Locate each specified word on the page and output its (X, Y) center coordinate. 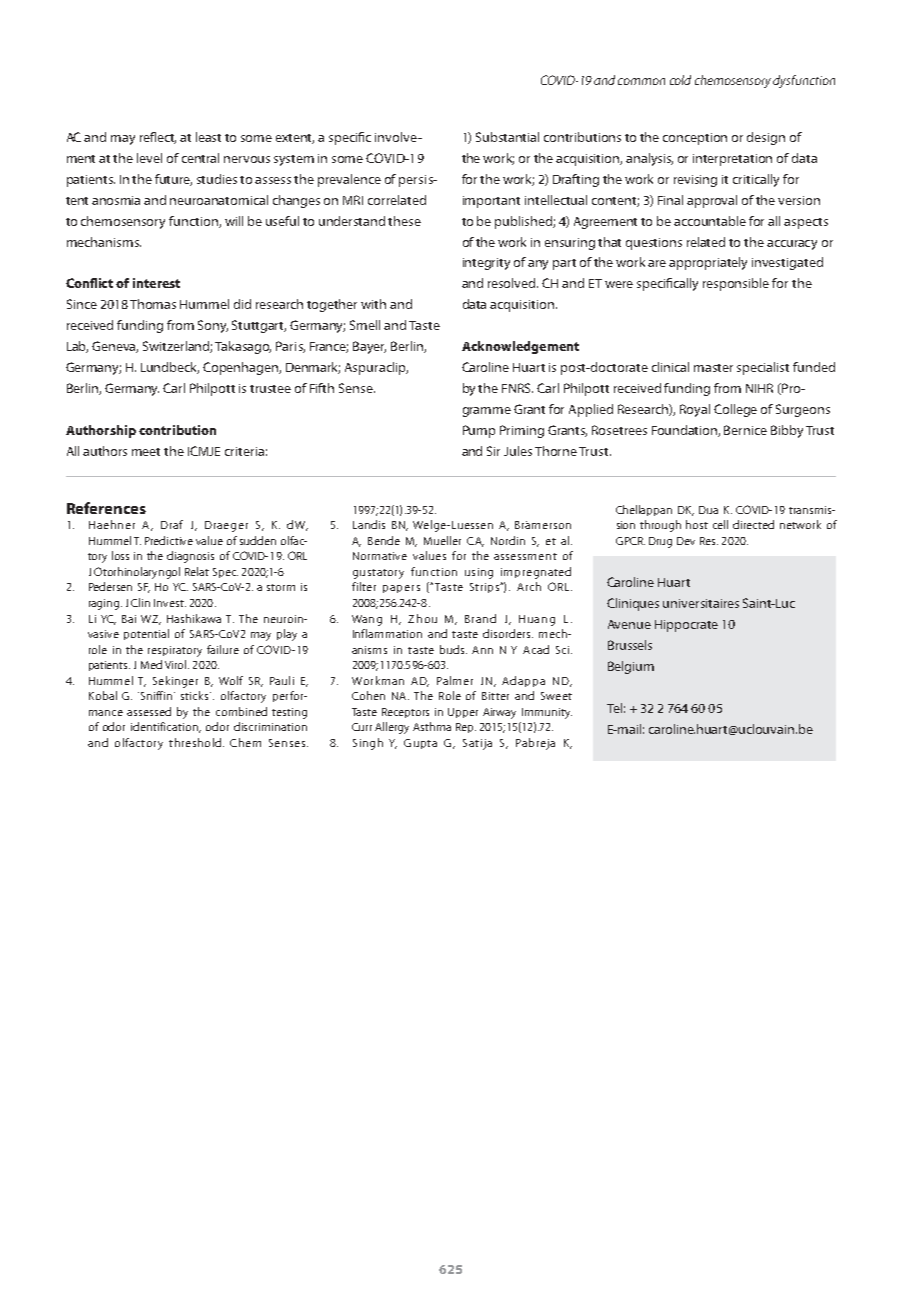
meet (146, 452)
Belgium (631, 667)
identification (166, 727)
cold (680, 80)
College (735, 410)
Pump (479, 431)
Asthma (432, 726)
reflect (158, 138)
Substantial (507, 137)
